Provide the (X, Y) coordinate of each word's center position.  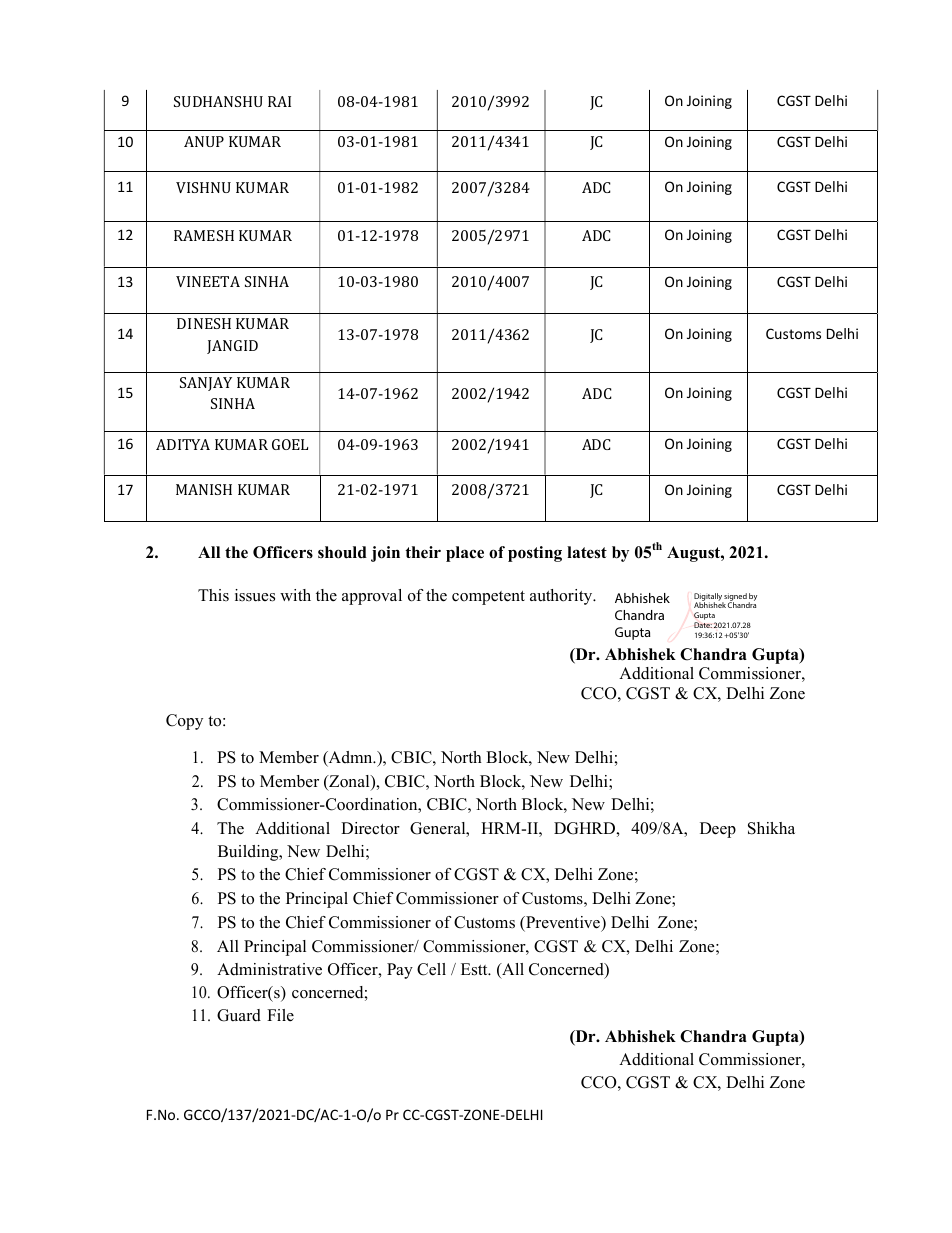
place (465, 554)
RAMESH (204, 235)
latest (587, 552)
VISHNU (203, 187)
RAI (279, 101)
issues (255, 595)
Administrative (269, 969)
